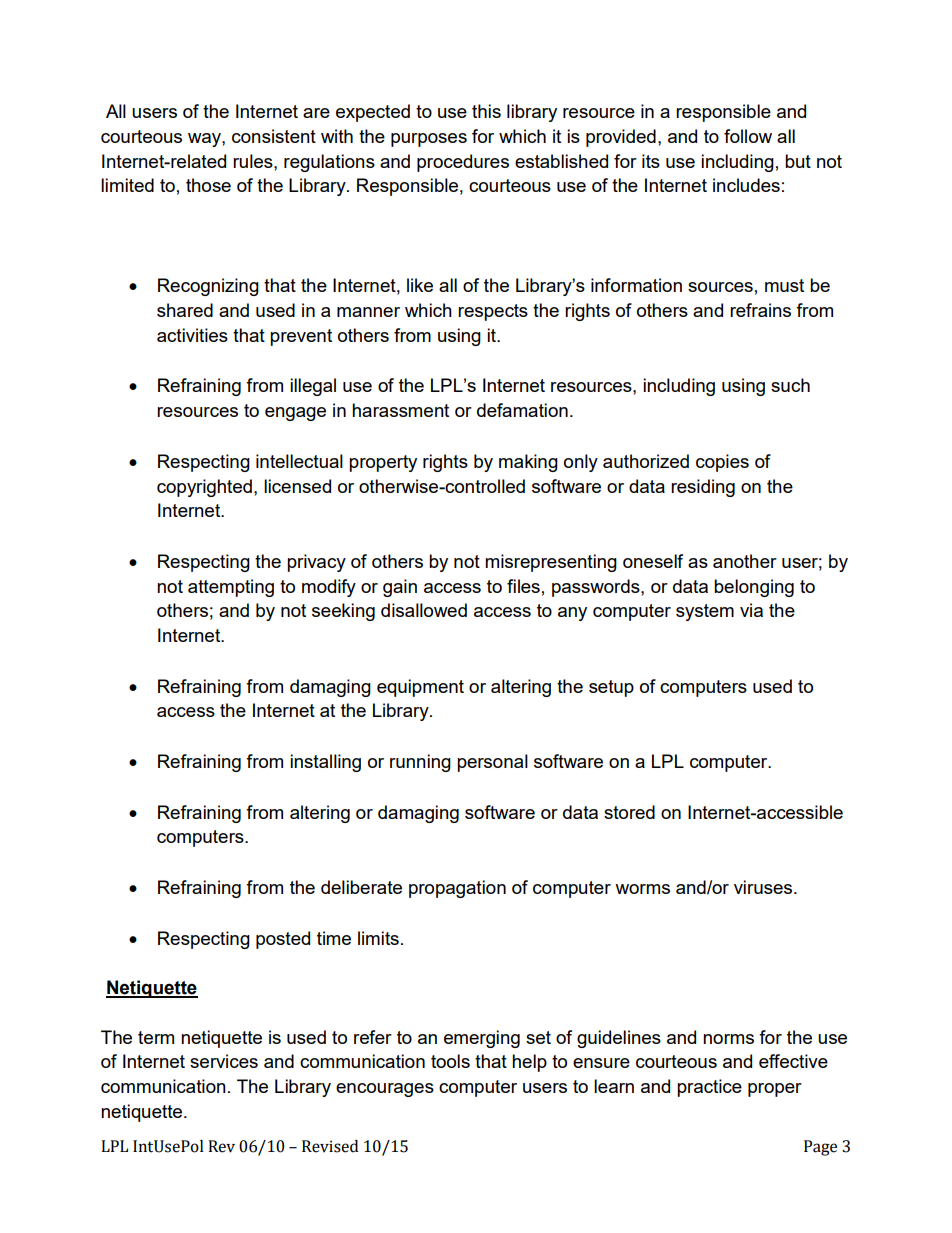 Image resolution: width=952 pixels, height=1233 pixels. I want to click on procedures, so click(463, 163).
